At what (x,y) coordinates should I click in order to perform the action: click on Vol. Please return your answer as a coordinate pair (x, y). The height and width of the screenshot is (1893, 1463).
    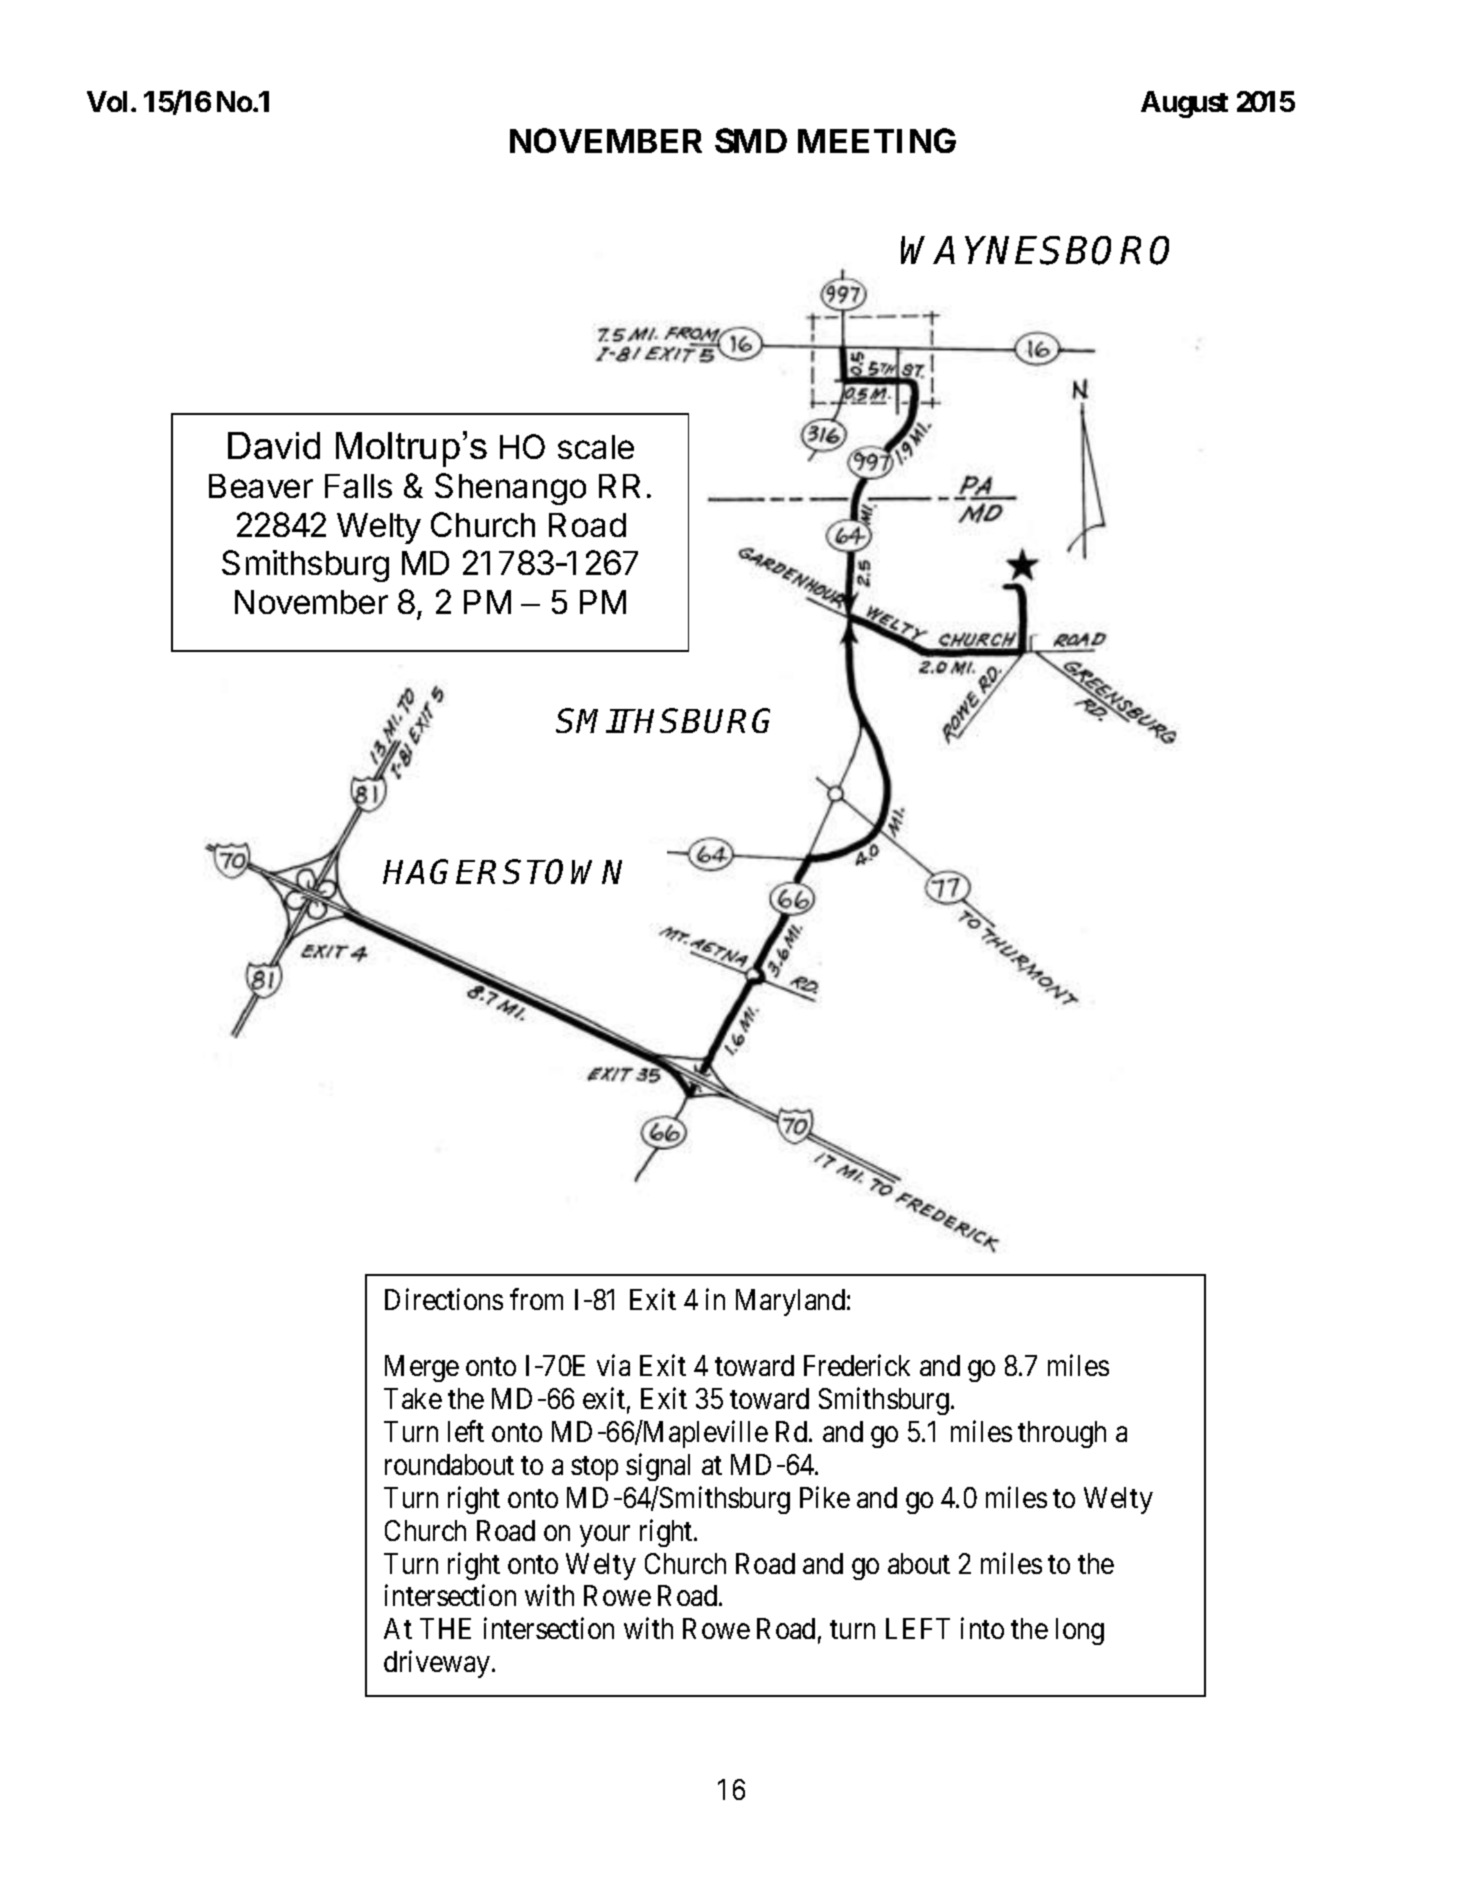
    Looking at the image, I should click on (107, 101).
